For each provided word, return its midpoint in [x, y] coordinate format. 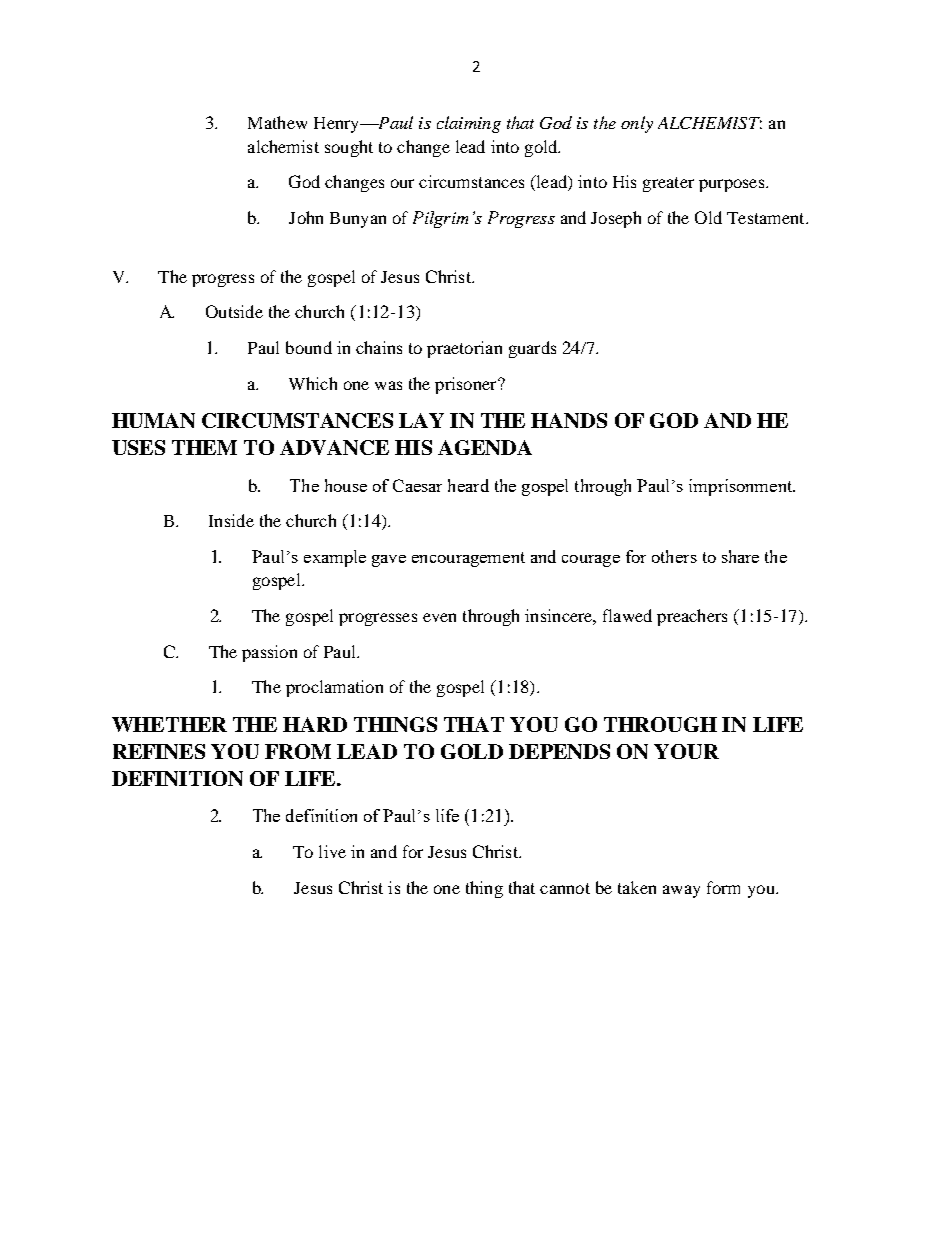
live [332, 851]
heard [468, 485]
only [637, 124]
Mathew [277, 122]
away [681, 891]
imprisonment [742, 487]
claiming [469, 124]
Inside [231, 520]
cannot [565, 888]
